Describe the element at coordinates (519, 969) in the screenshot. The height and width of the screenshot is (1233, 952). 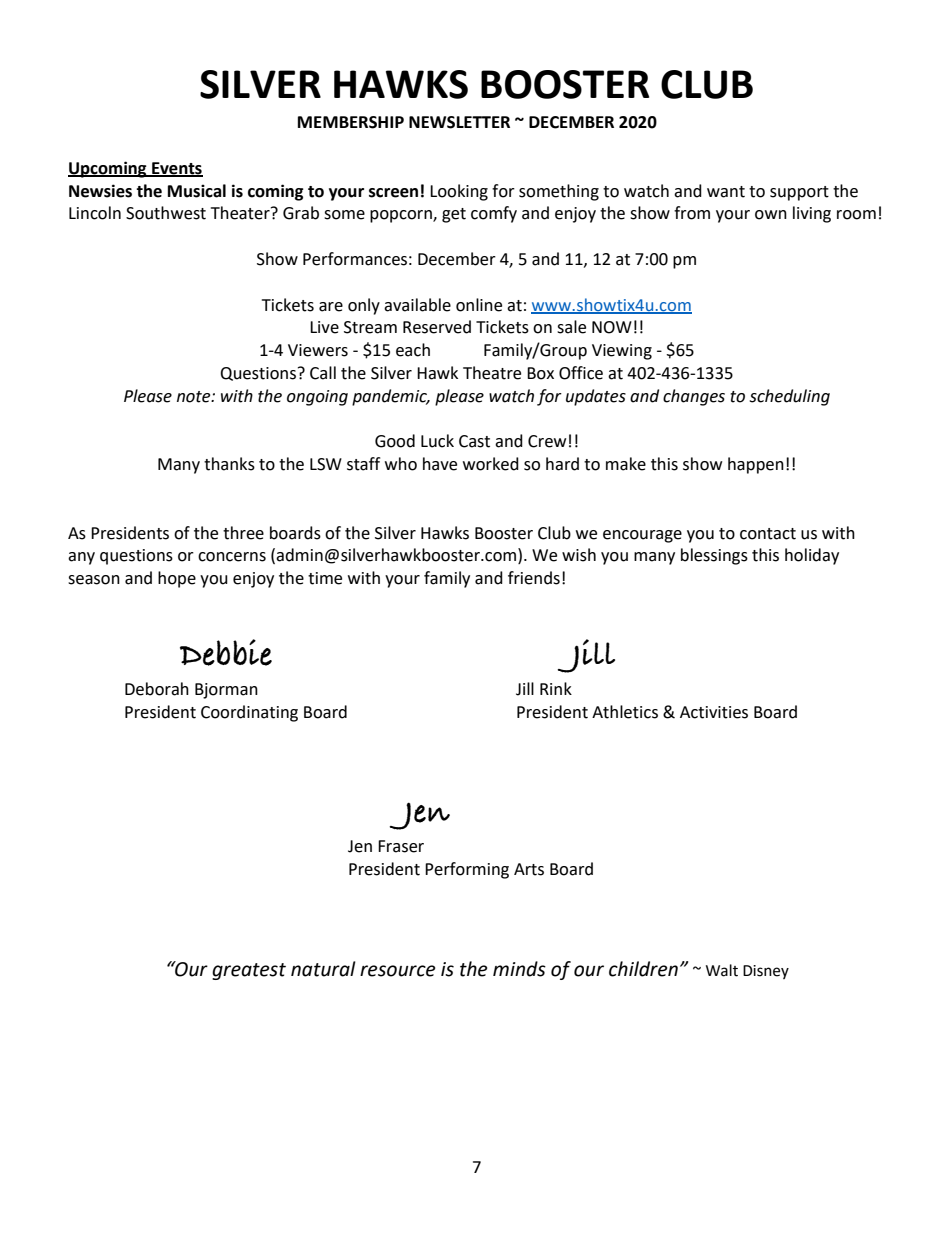
I see `minds` at that location.
